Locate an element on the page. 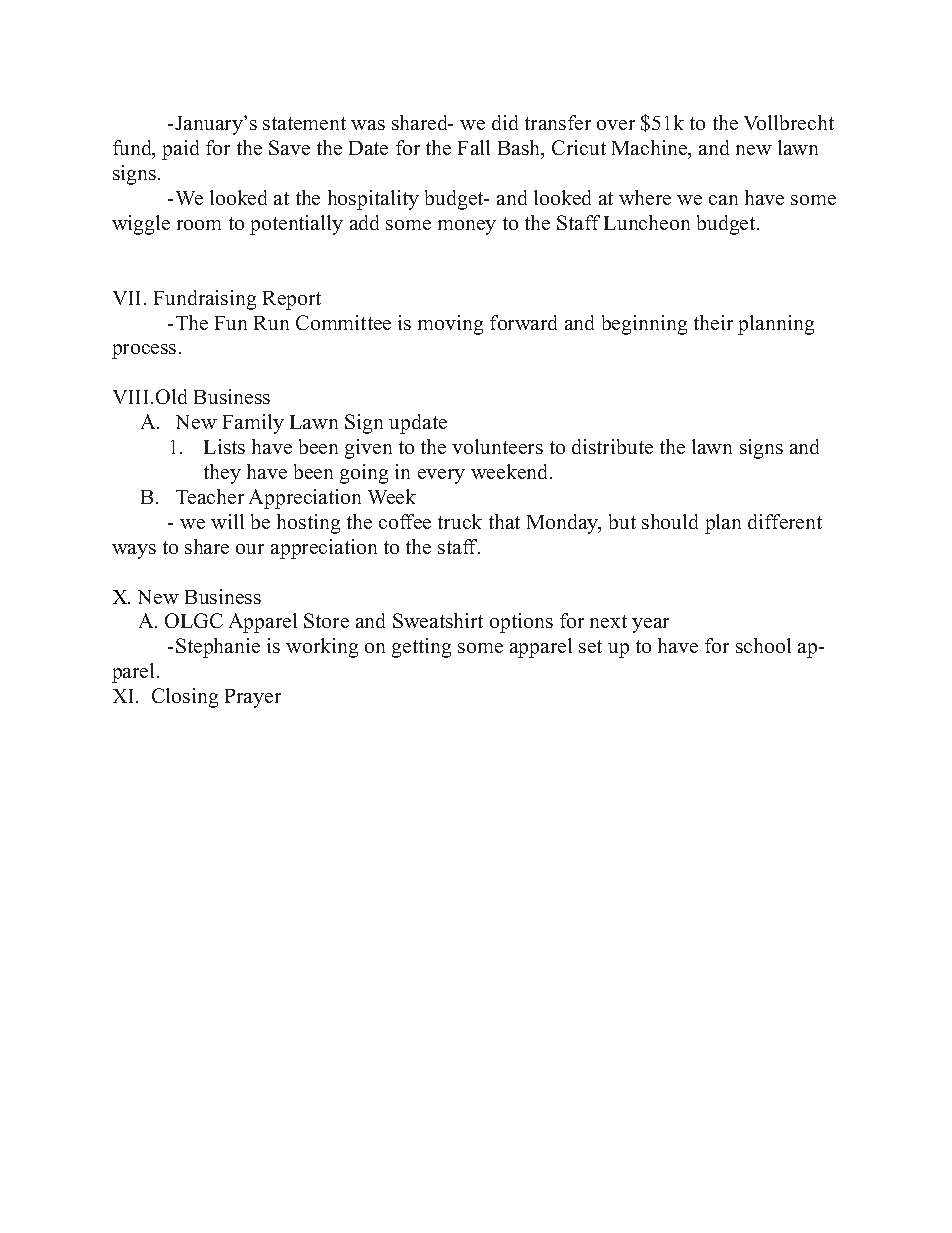 The image size is (952, 1233). getting is located at coordinates (421, 648).
